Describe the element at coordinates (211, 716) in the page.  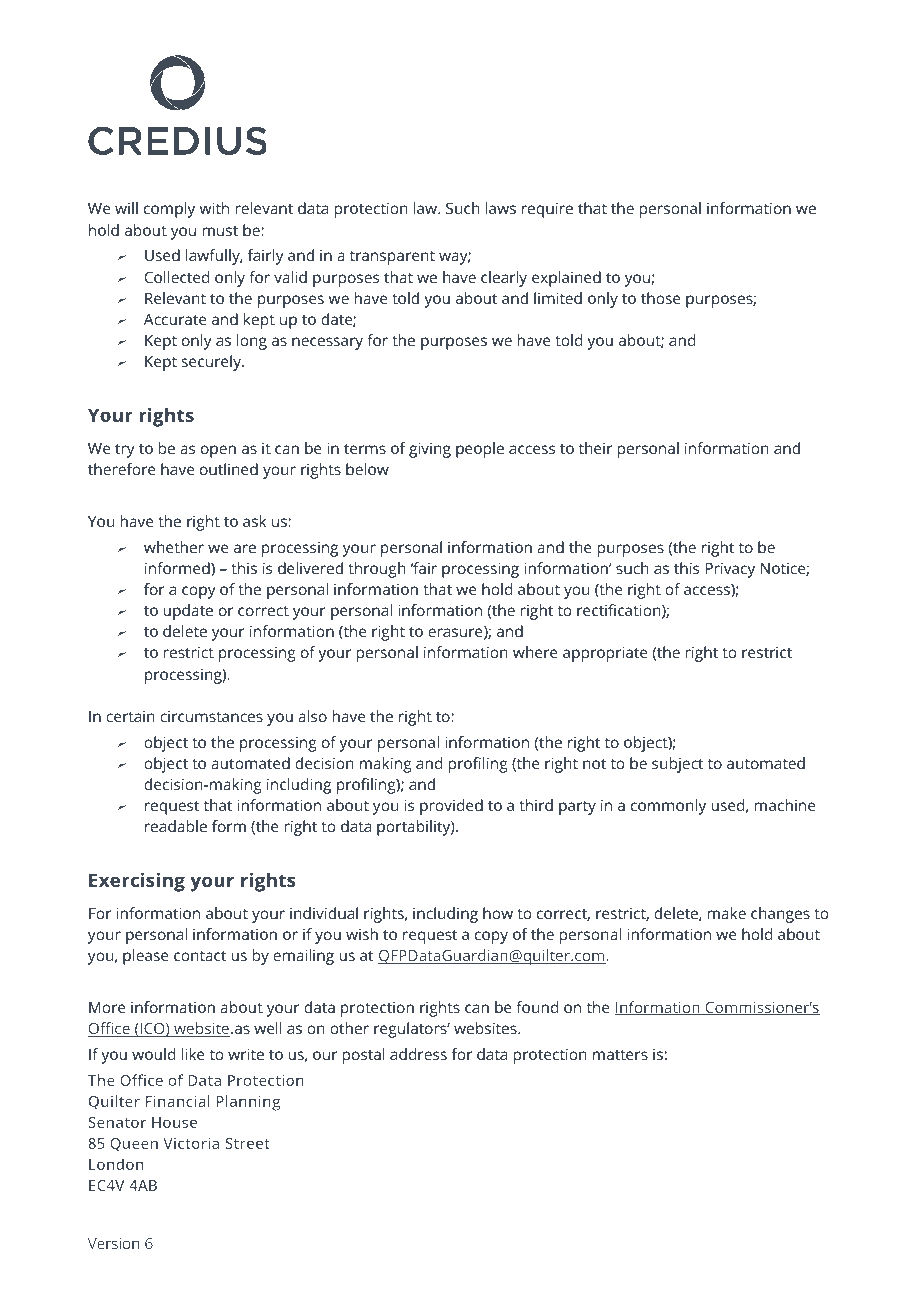
I see `circumstances` at that location.
